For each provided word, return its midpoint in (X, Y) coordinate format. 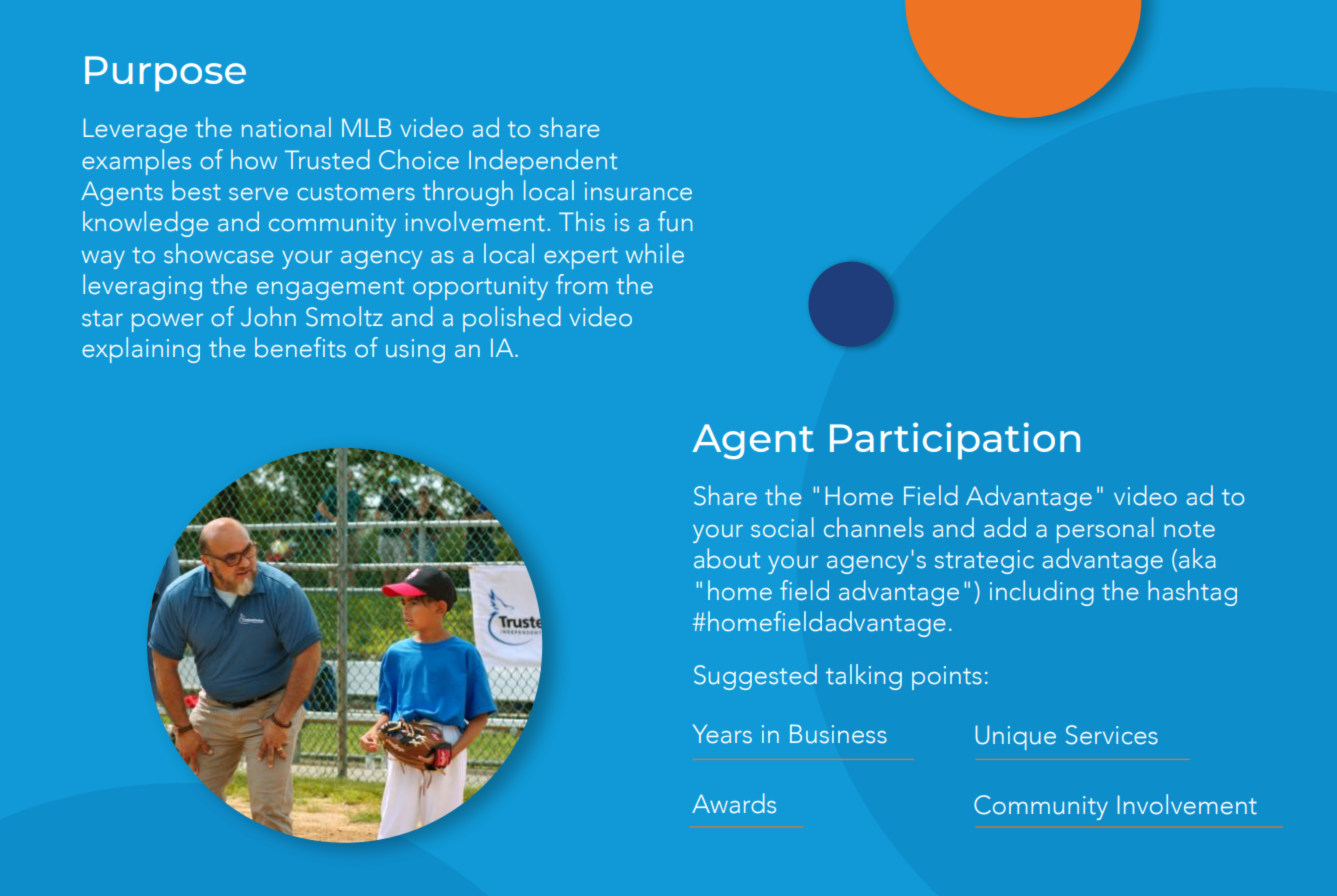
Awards (734, 803)
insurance (638, 191)
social (782, 527)
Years (722, 734)
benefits (300, 347)
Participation (955, 441)
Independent (543, 162)
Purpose (165, 74)
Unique (1016, 737)
